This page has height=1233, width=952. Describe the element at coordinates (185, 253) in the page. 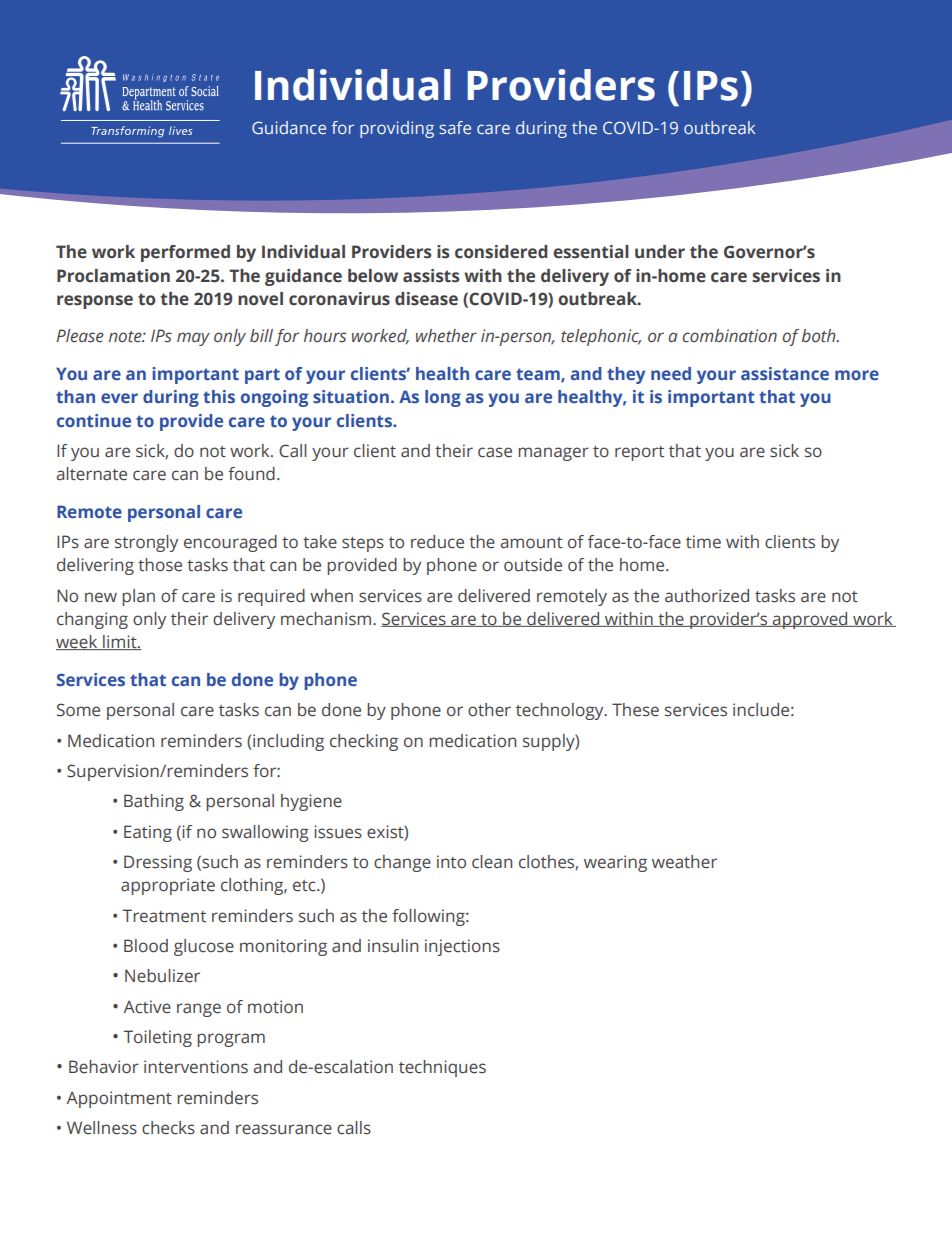

I see `performed` at that location.
